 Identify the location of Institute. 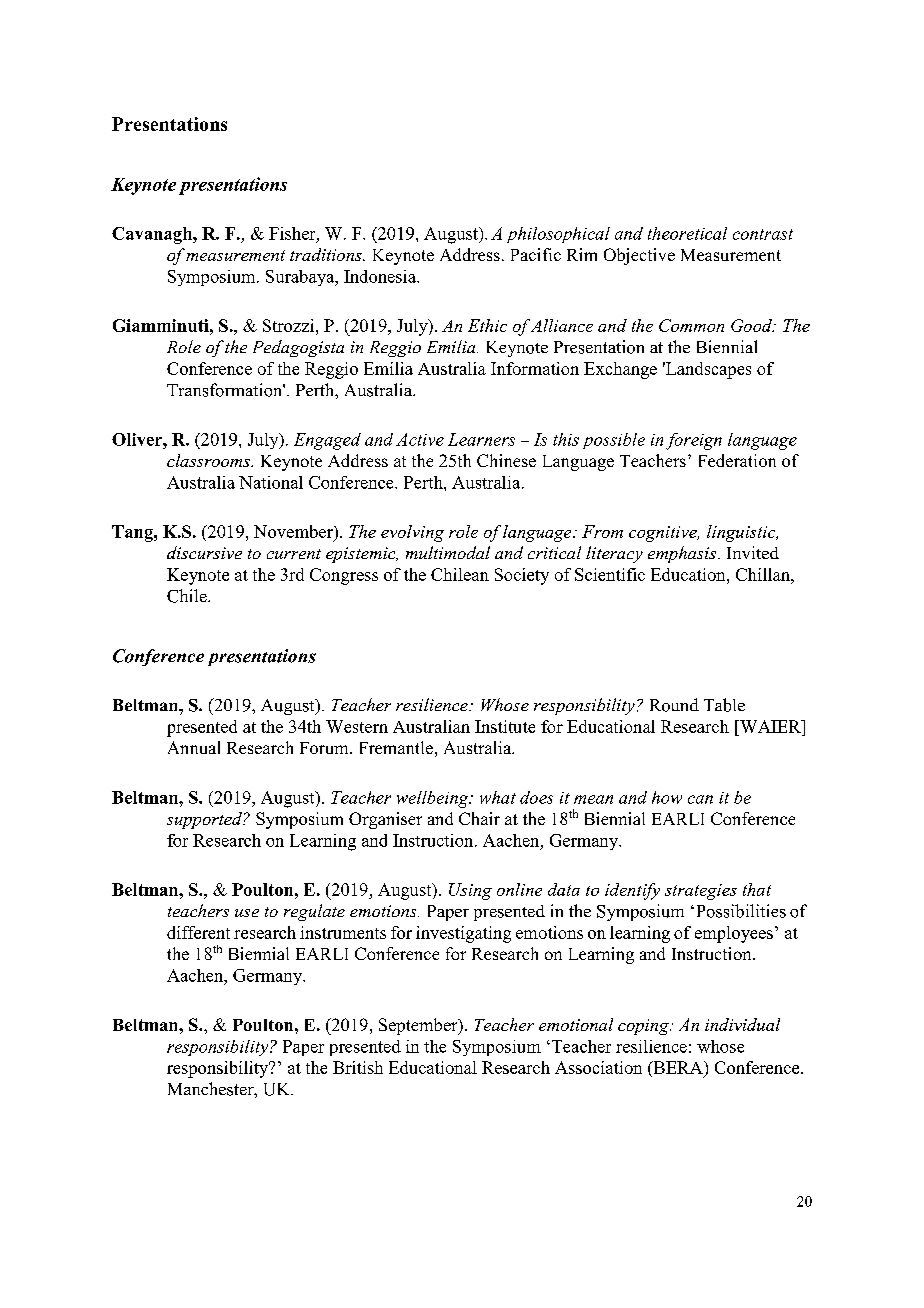
(505, 726).
